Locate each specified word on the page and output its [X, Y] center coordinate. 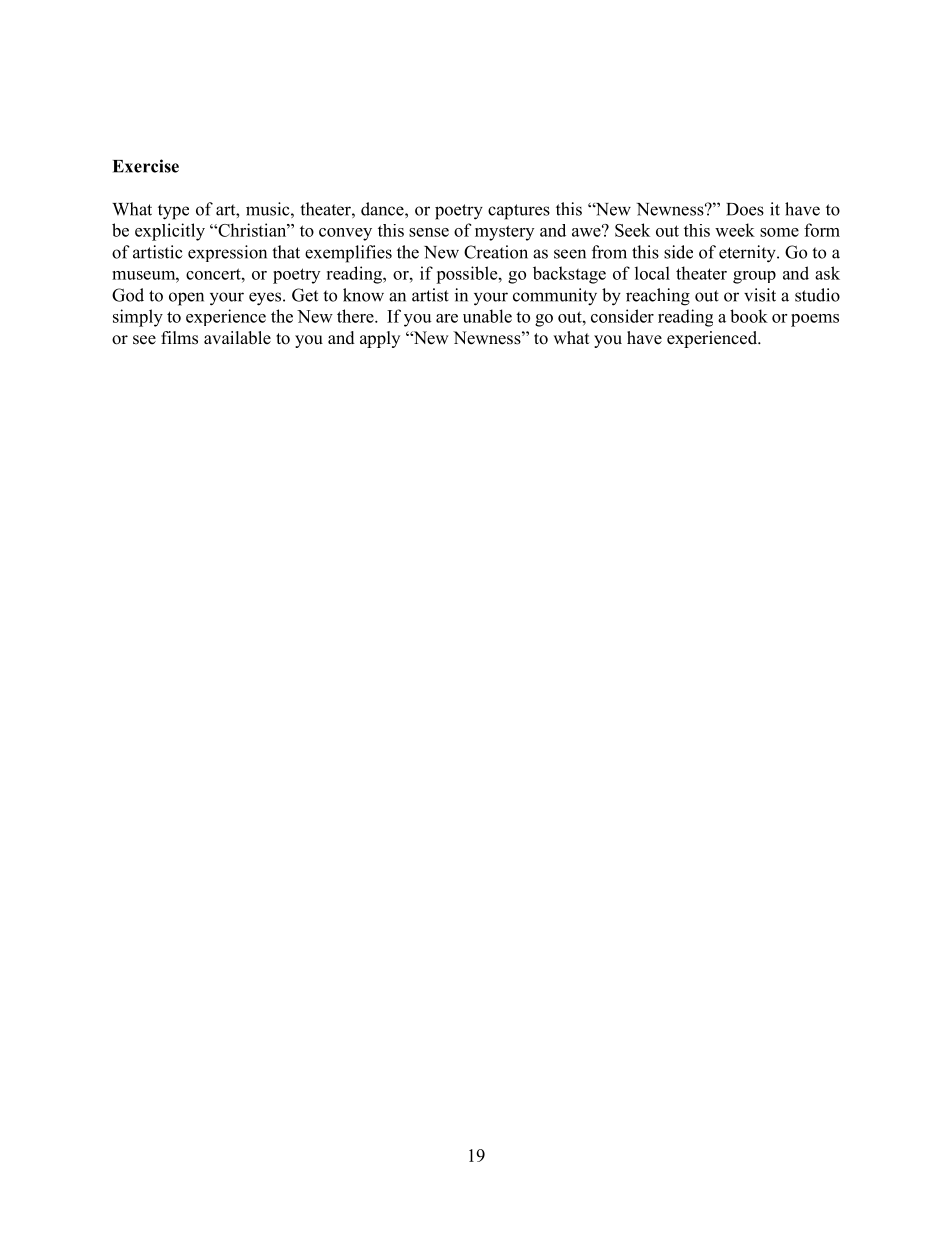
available [237, 338]
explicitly [170, 232]
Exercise [146, 166]
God [128, 295]
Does [745, 209]
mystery [504, 233]
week [735, 230]
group [754, 277]
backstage [569, 275]
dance [383, 209]
